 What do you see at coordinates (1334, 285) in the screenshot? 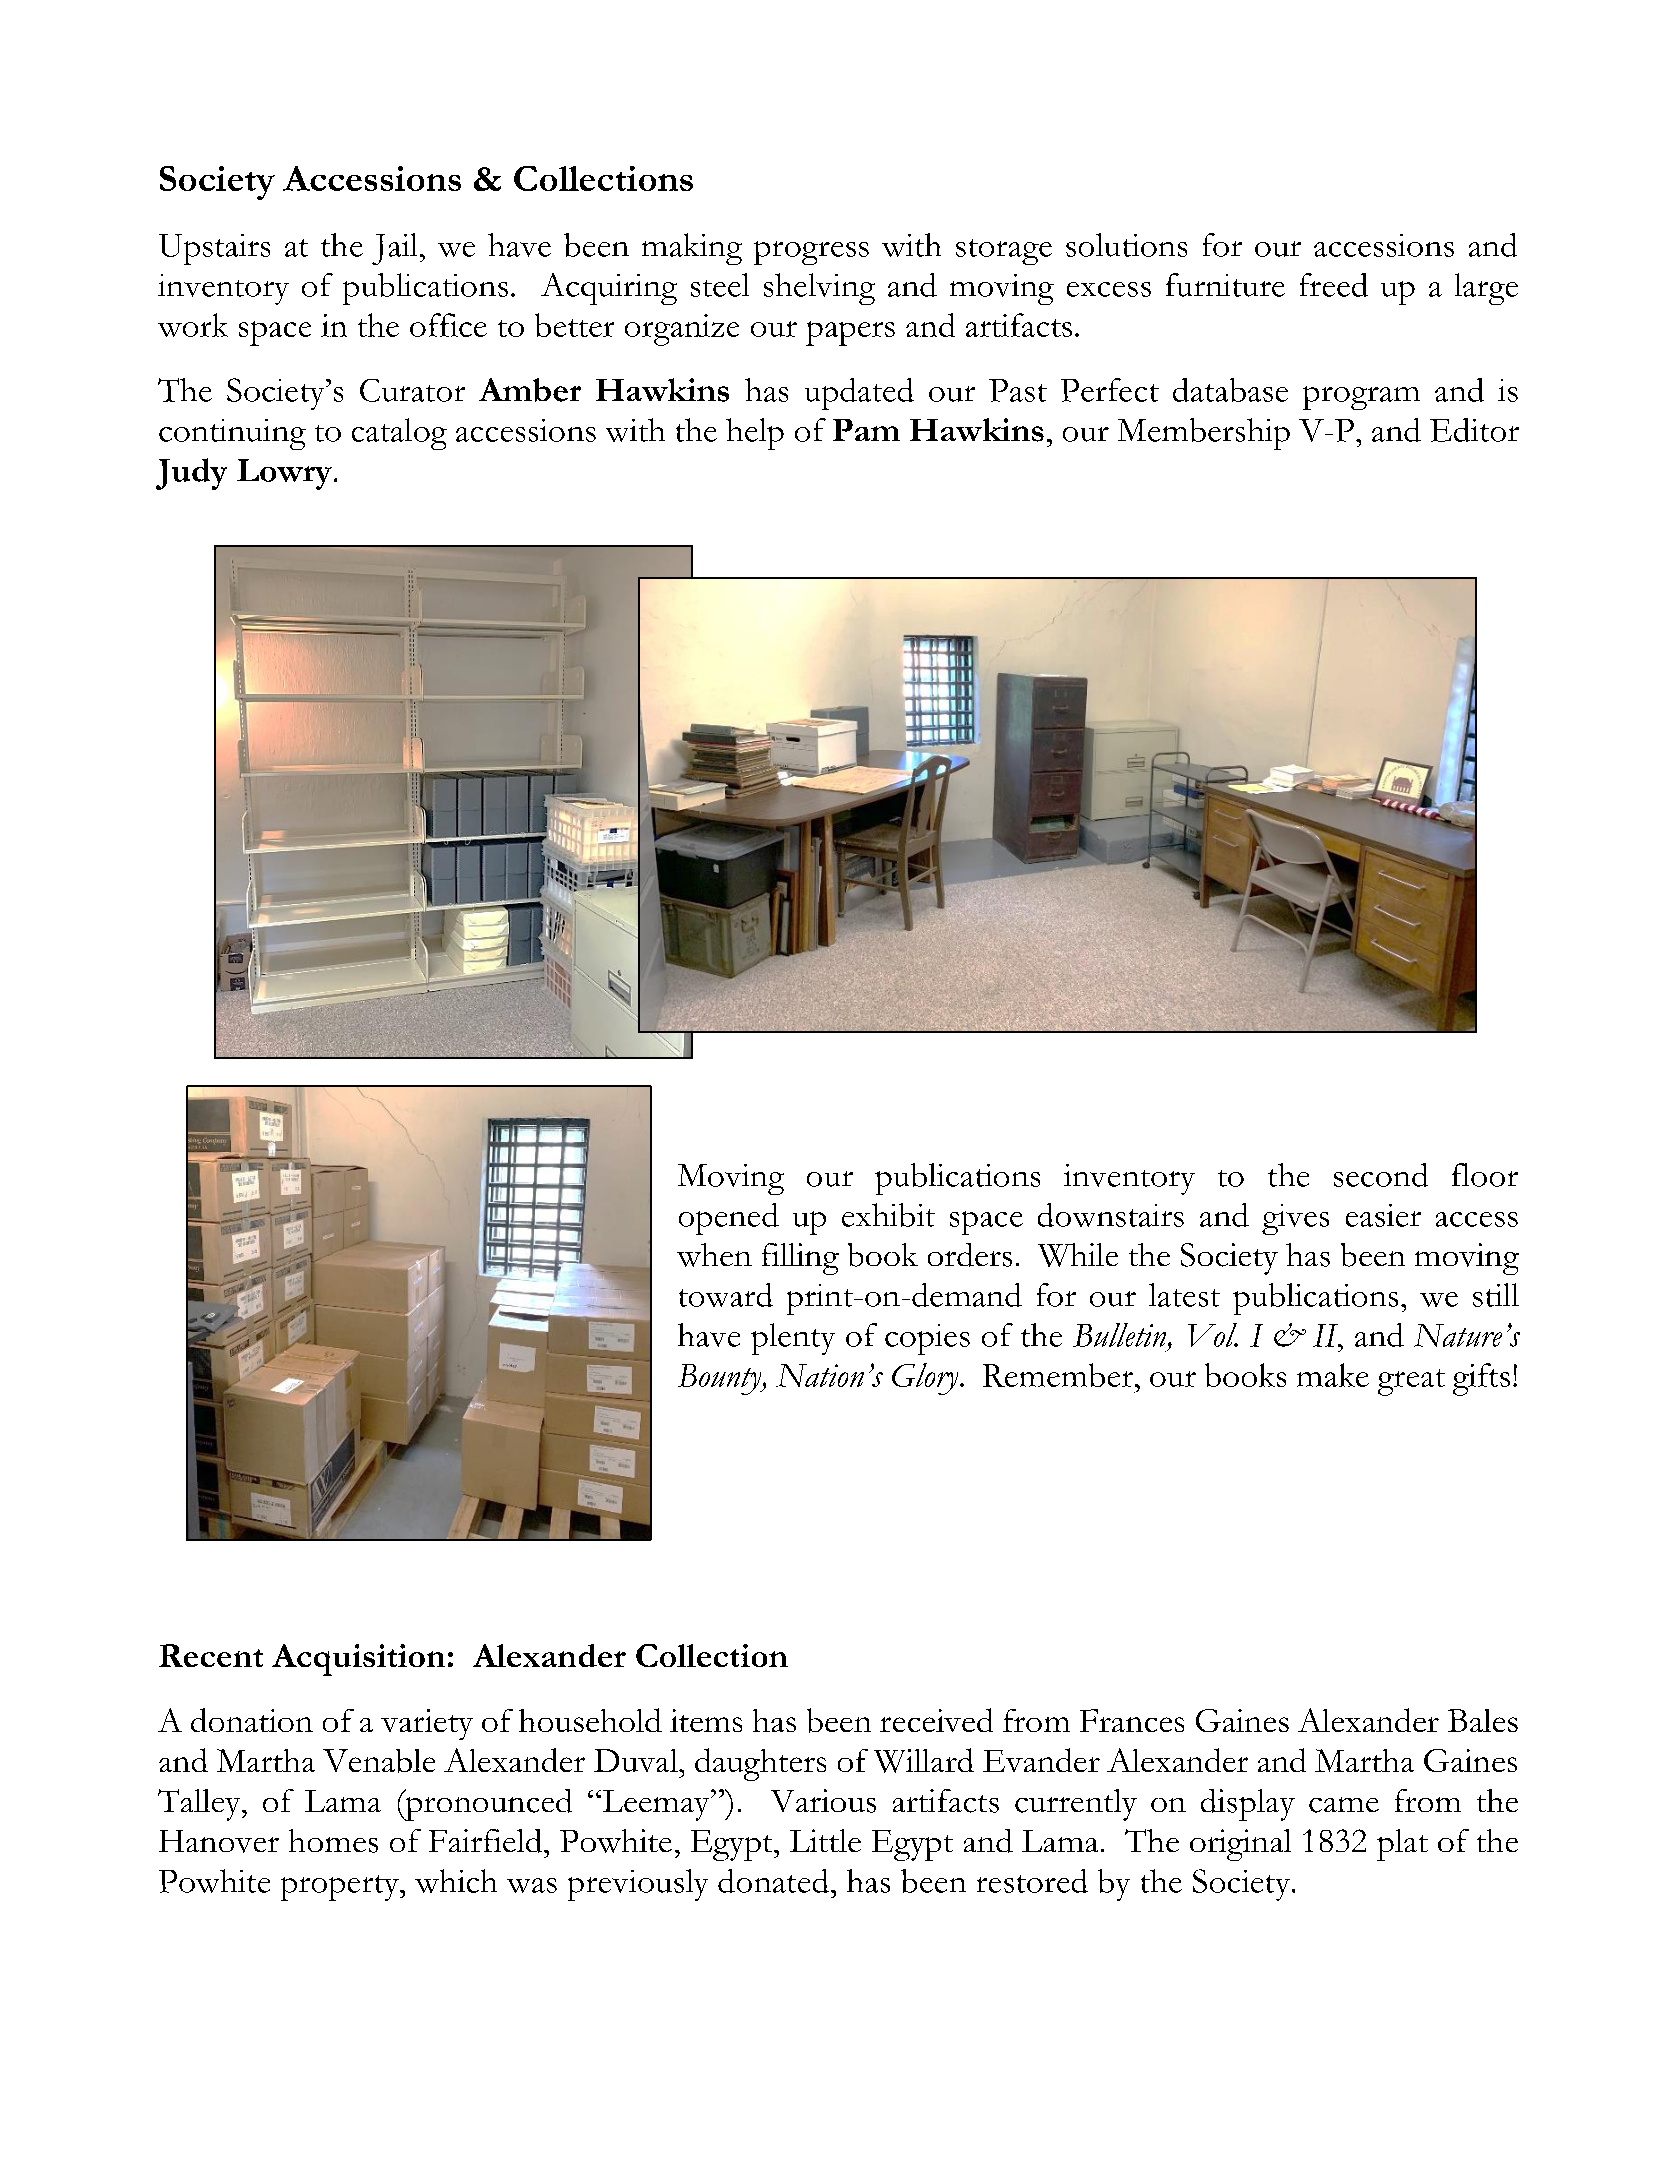
I see `freed` at bounding box center [1334, 285].
